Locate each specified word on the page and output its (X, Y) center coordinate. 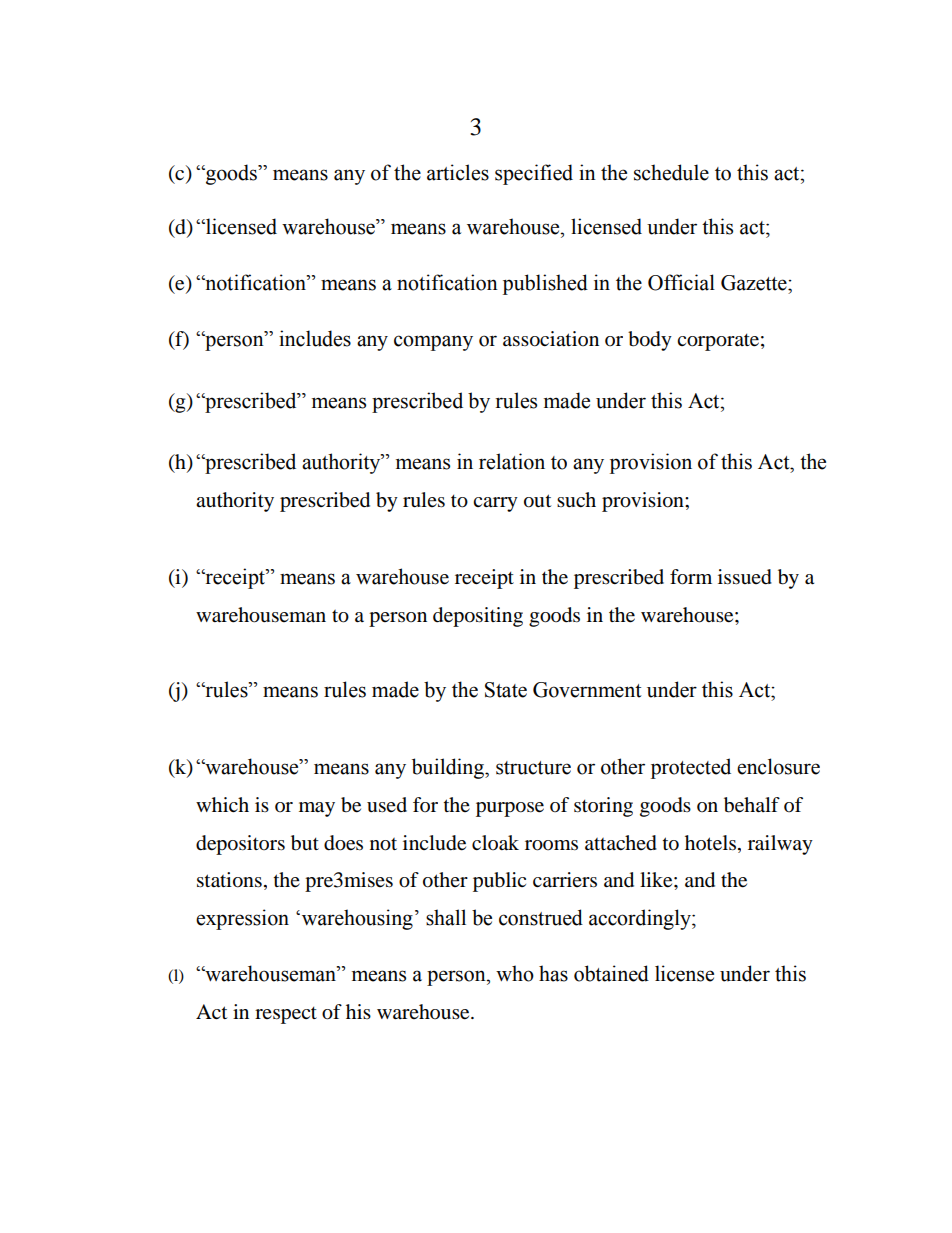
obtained (611, 973)
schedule (671, 172)
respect (286, 1015)
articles (458, 172)
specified (534, 174)
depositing (478, 617)
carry (495, 504)
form (691, 577)
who (515, 973)
